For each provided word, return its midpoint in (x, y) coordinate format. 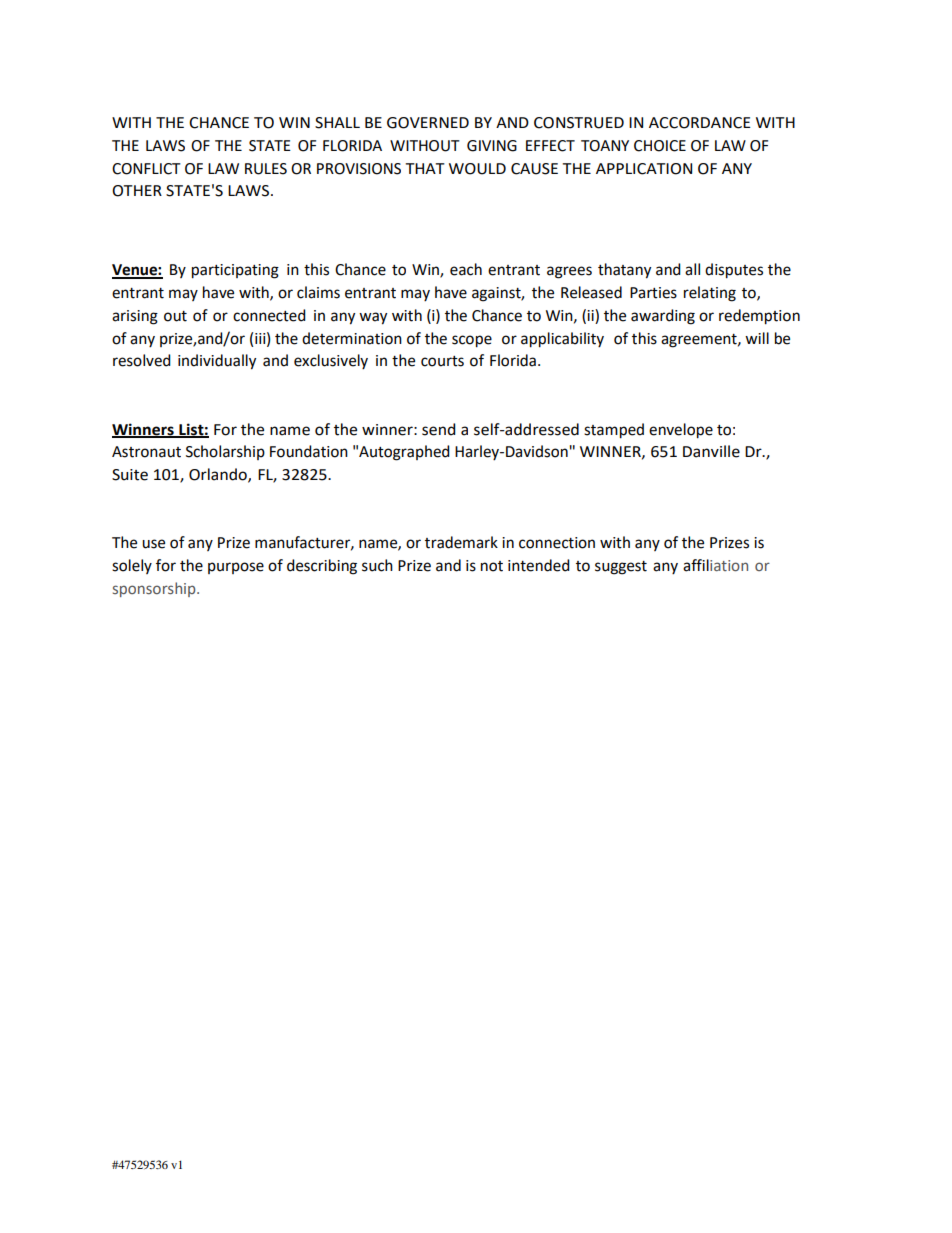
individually (217, 362)
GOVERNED (428, 123)
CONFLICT (146, 169)
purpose (236, 568)
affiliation (715, 565)
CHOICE (660, 146)
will (757, 338)
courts (442, 361)
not (492, 566)
